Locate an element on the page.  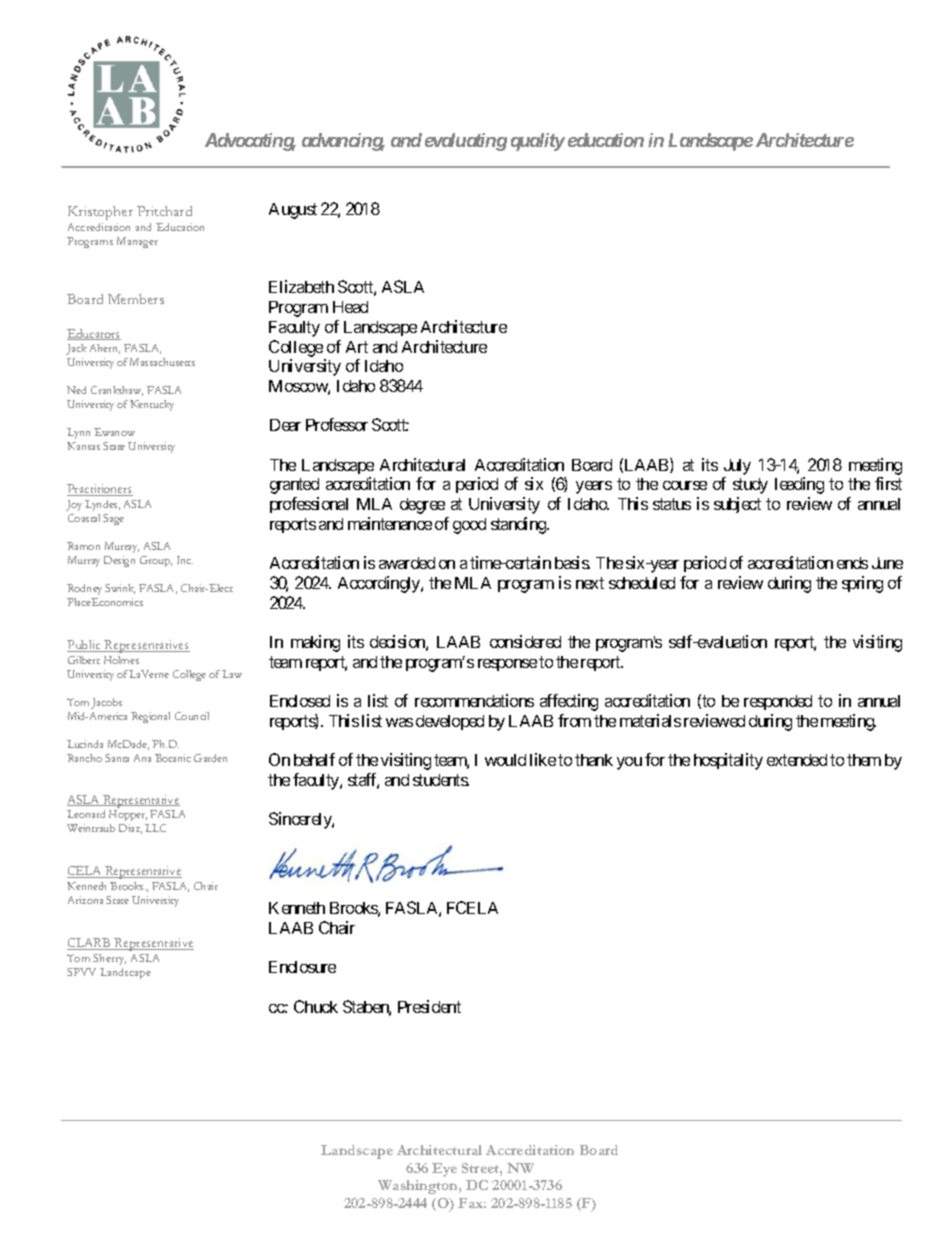
Holmes is located at coordinates (121, 660).
